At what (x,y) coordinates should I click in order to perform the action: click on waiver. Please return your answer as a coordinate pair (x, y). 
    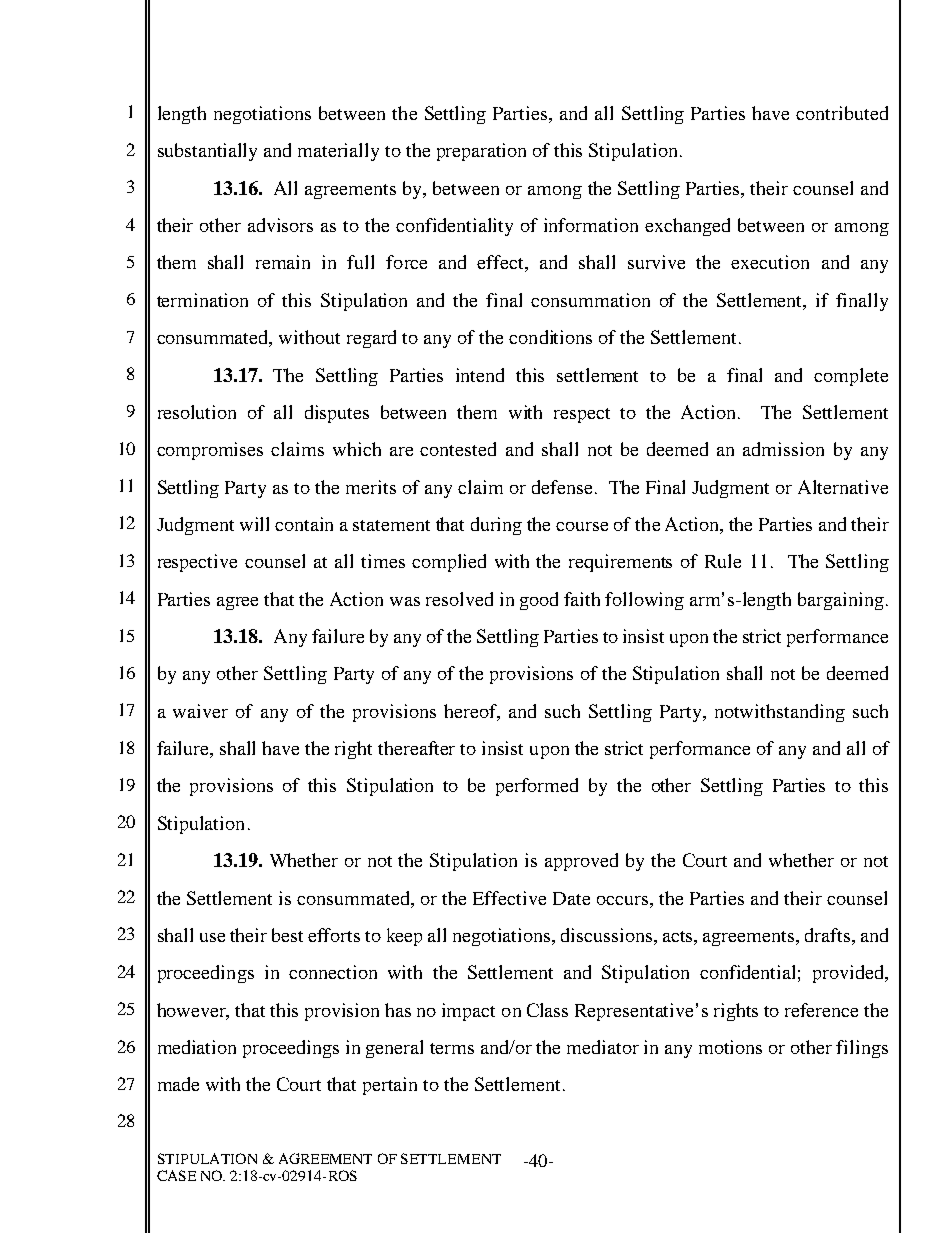
    Looking at the image, I should click on (200, 711).
